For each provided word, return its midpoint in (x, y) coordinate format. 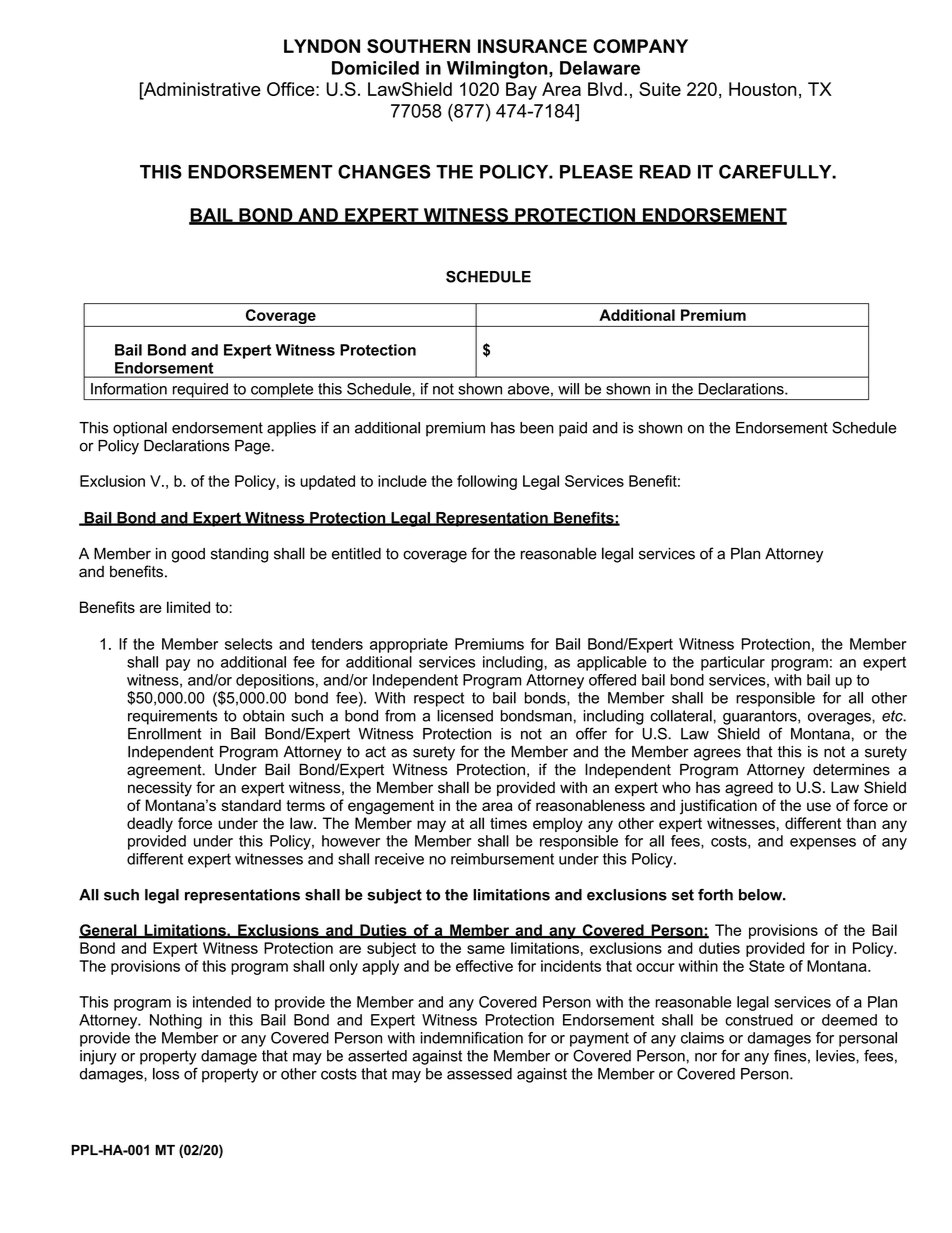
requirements (173, 717)
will (568, 389)
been (537, 428)
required (200, 391)
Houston (763, 89)
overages (840, 719)
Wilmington (498, 70)
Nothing (176, 1021)
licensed (465, 716)
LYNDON (322, 46)
